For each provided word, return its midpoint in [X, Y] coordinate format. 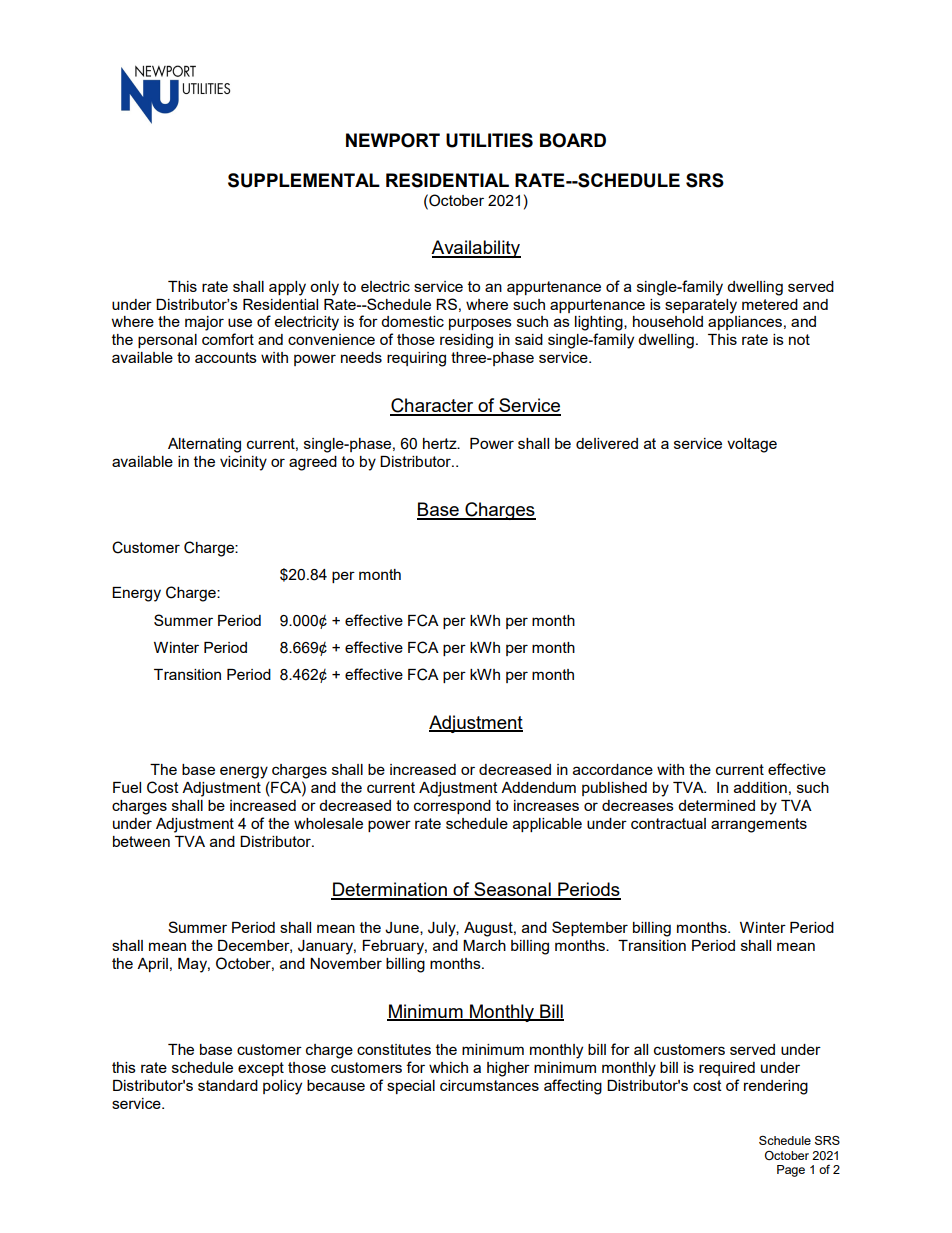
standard [228, 1085]
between [141, 841]
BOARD [573, 140]
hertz [441, 443]
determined [716, 805]
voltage [752, 445]
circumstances [489, 1085]
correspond [452, 807]
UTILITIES [489, 140]
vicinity [243, 463]
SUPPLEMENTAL [304, 180]
